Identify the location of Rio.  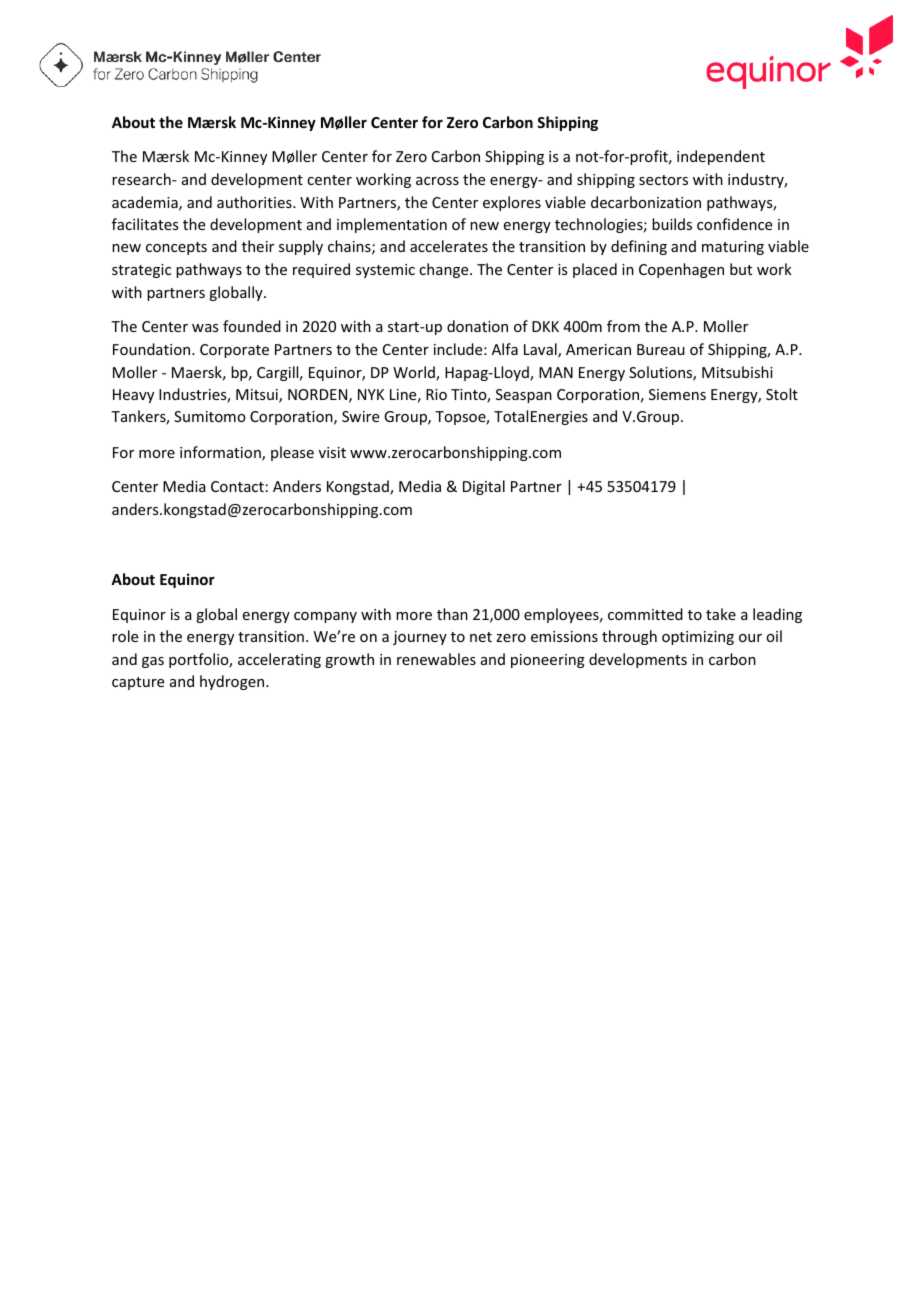
(436, 394).
